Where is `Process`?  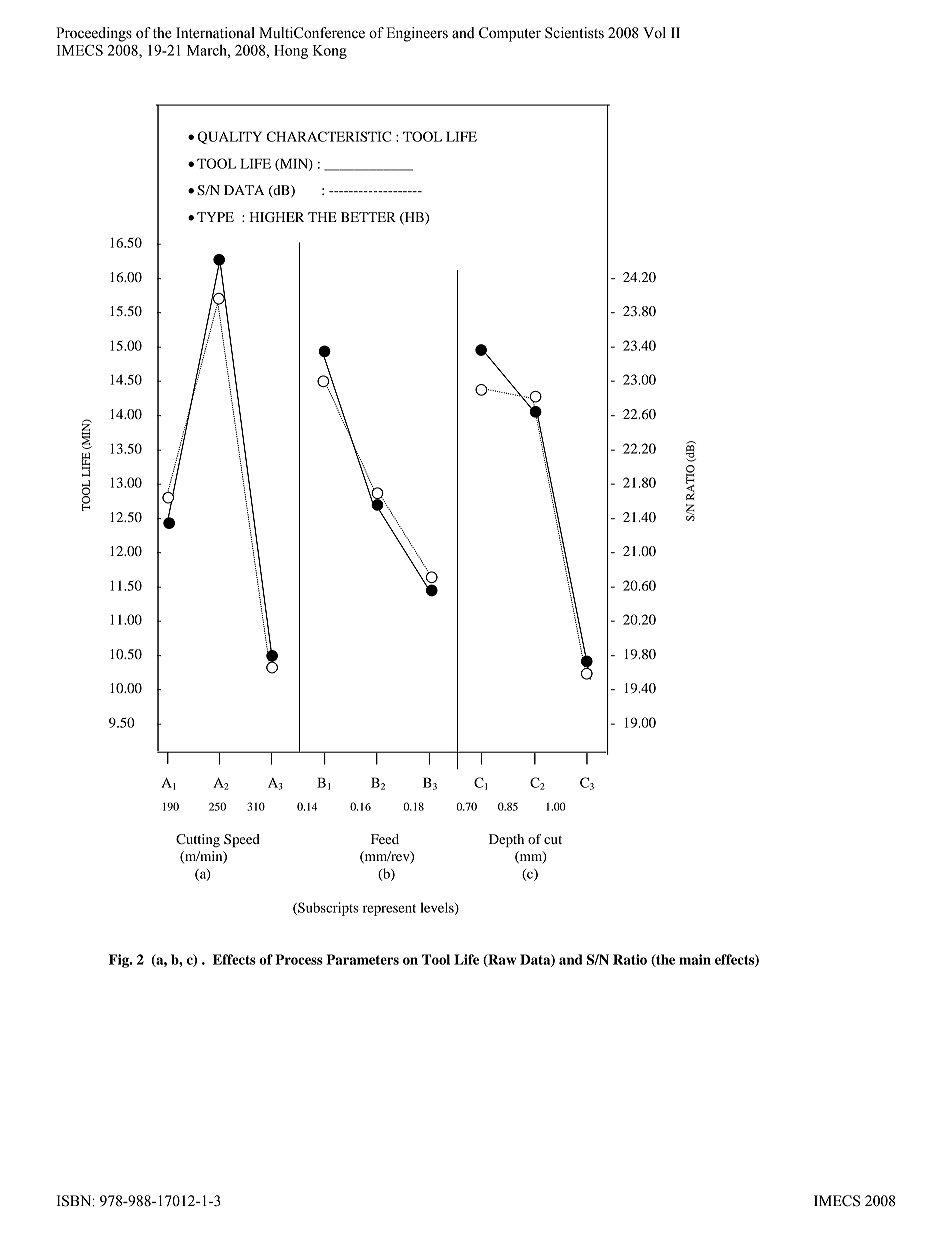 Process is located at coordinates (299, 959).
